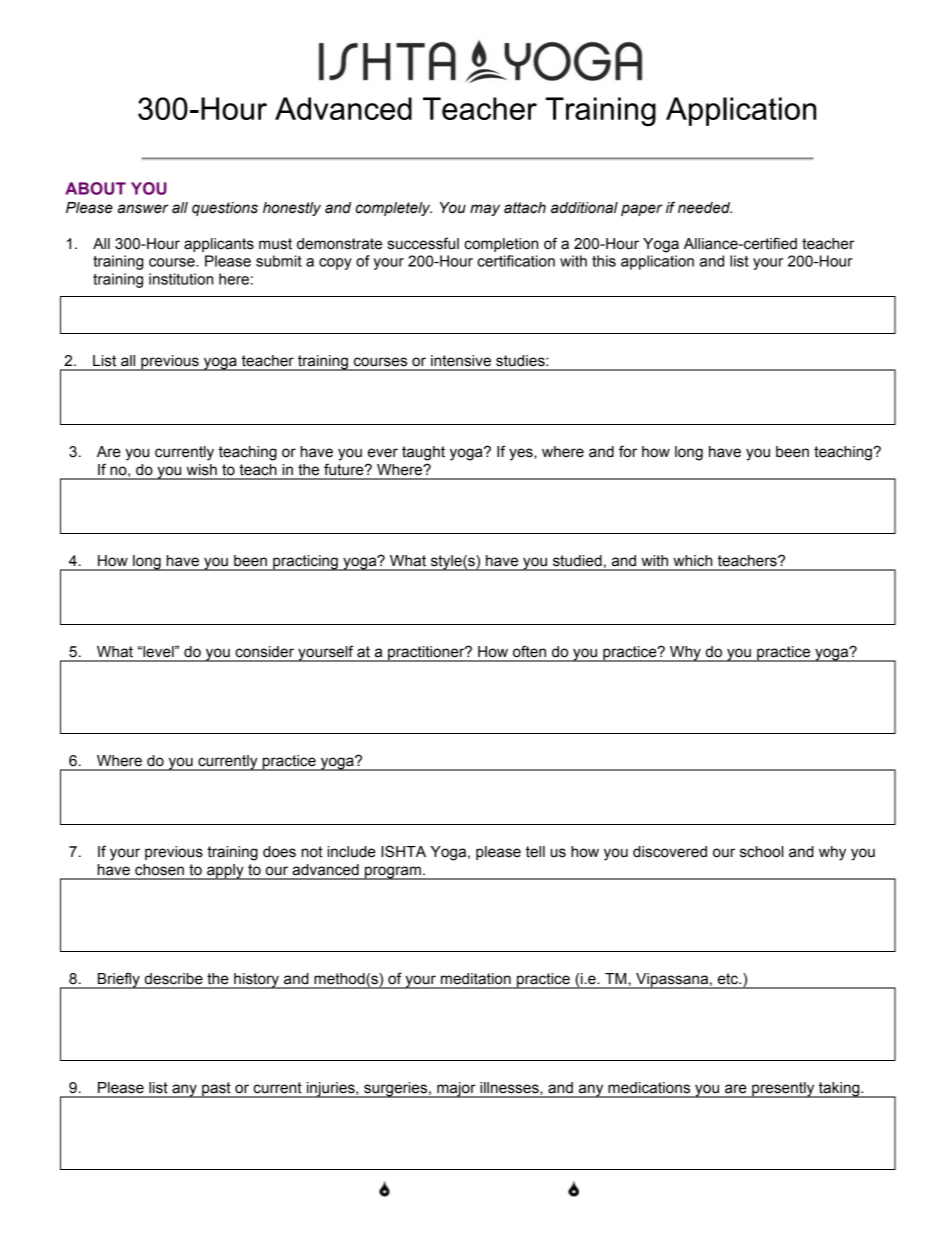  Describe the element at coordinates (305, 563) in the page. I see `practicing` at that location.
